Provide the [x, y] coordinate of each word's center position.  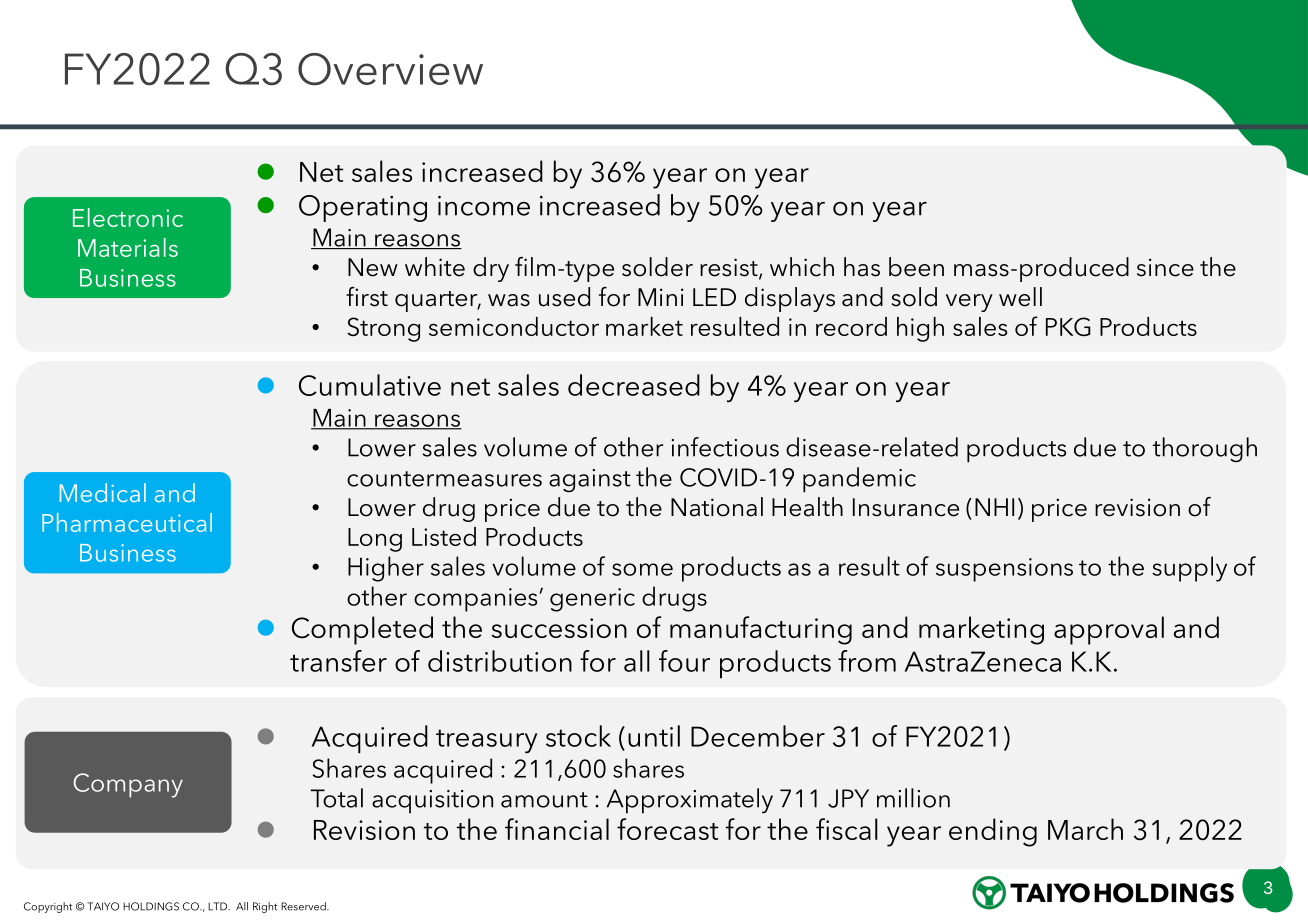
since [1165, 267]
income [484, 206]
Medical [103, 492]
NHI [994, 507]
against [590, 481]
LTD [219, 906]
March [1085, 829]
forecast [667, 829]
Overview [390, 69]
